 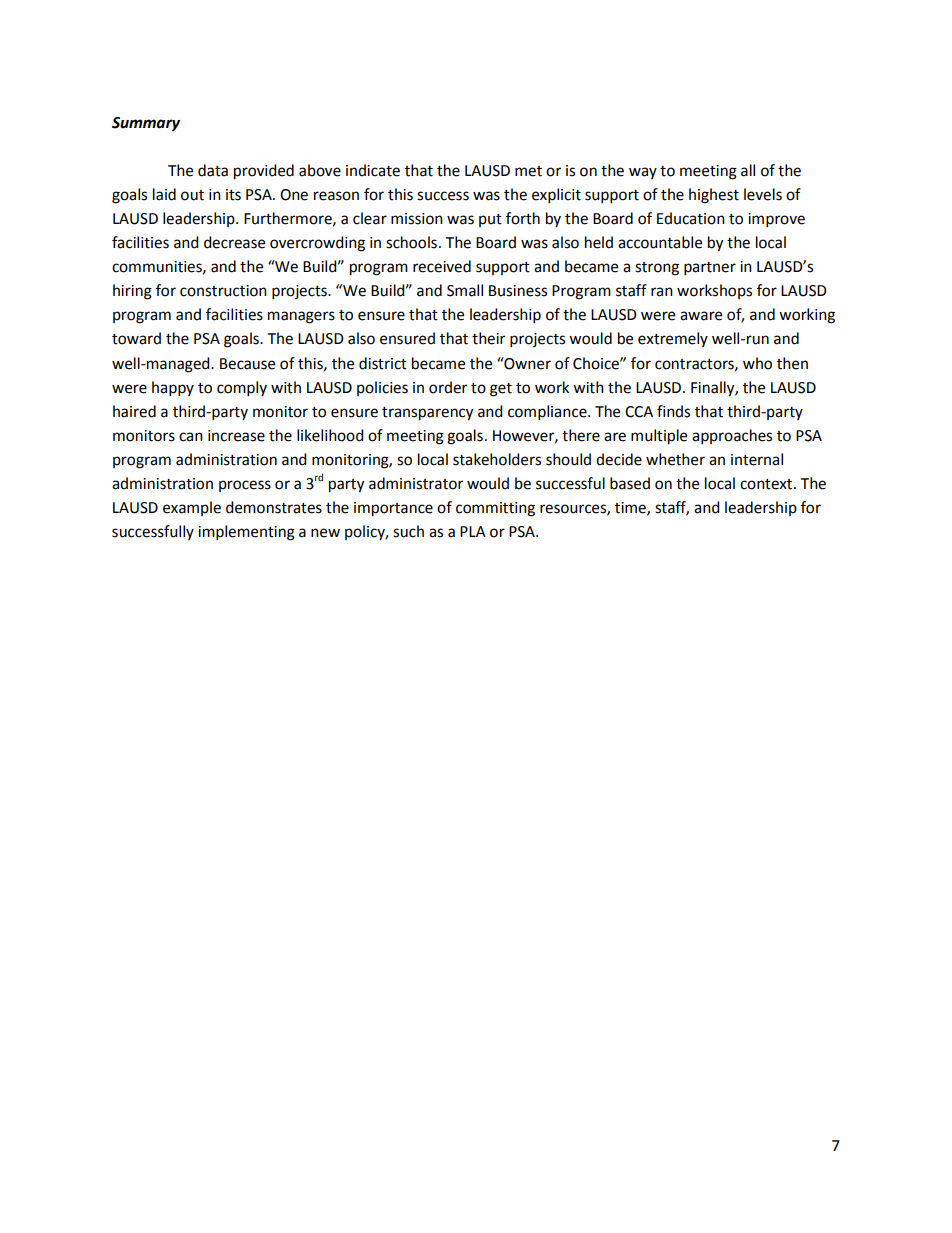 What do you see at coordinates (701, 316) in the screenshot?
I see `aware` at bounding box center [701, 316].
